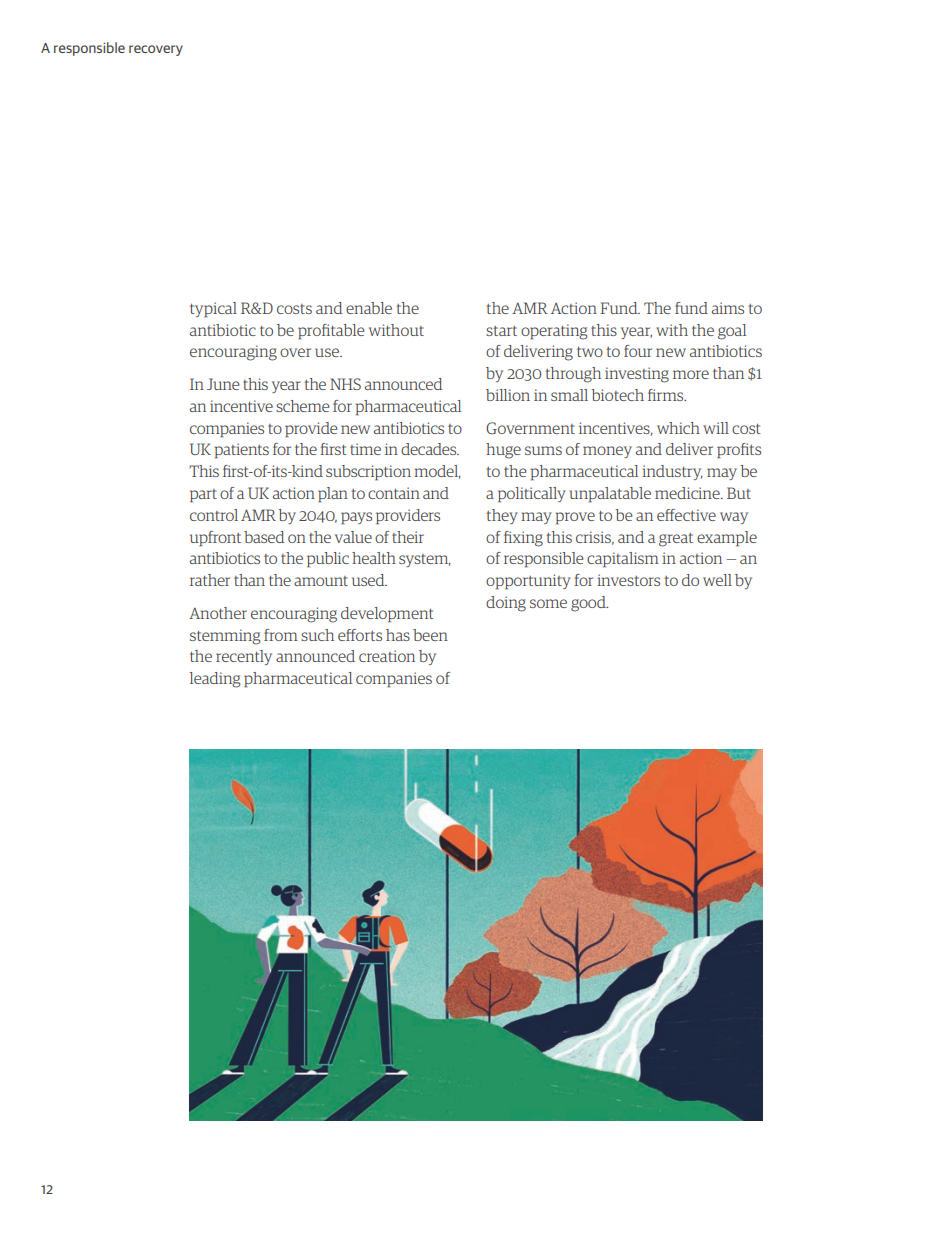 Image resolution: width=952 pixels, height=1236 pixels. I want to click on good, so click(589, 604).
